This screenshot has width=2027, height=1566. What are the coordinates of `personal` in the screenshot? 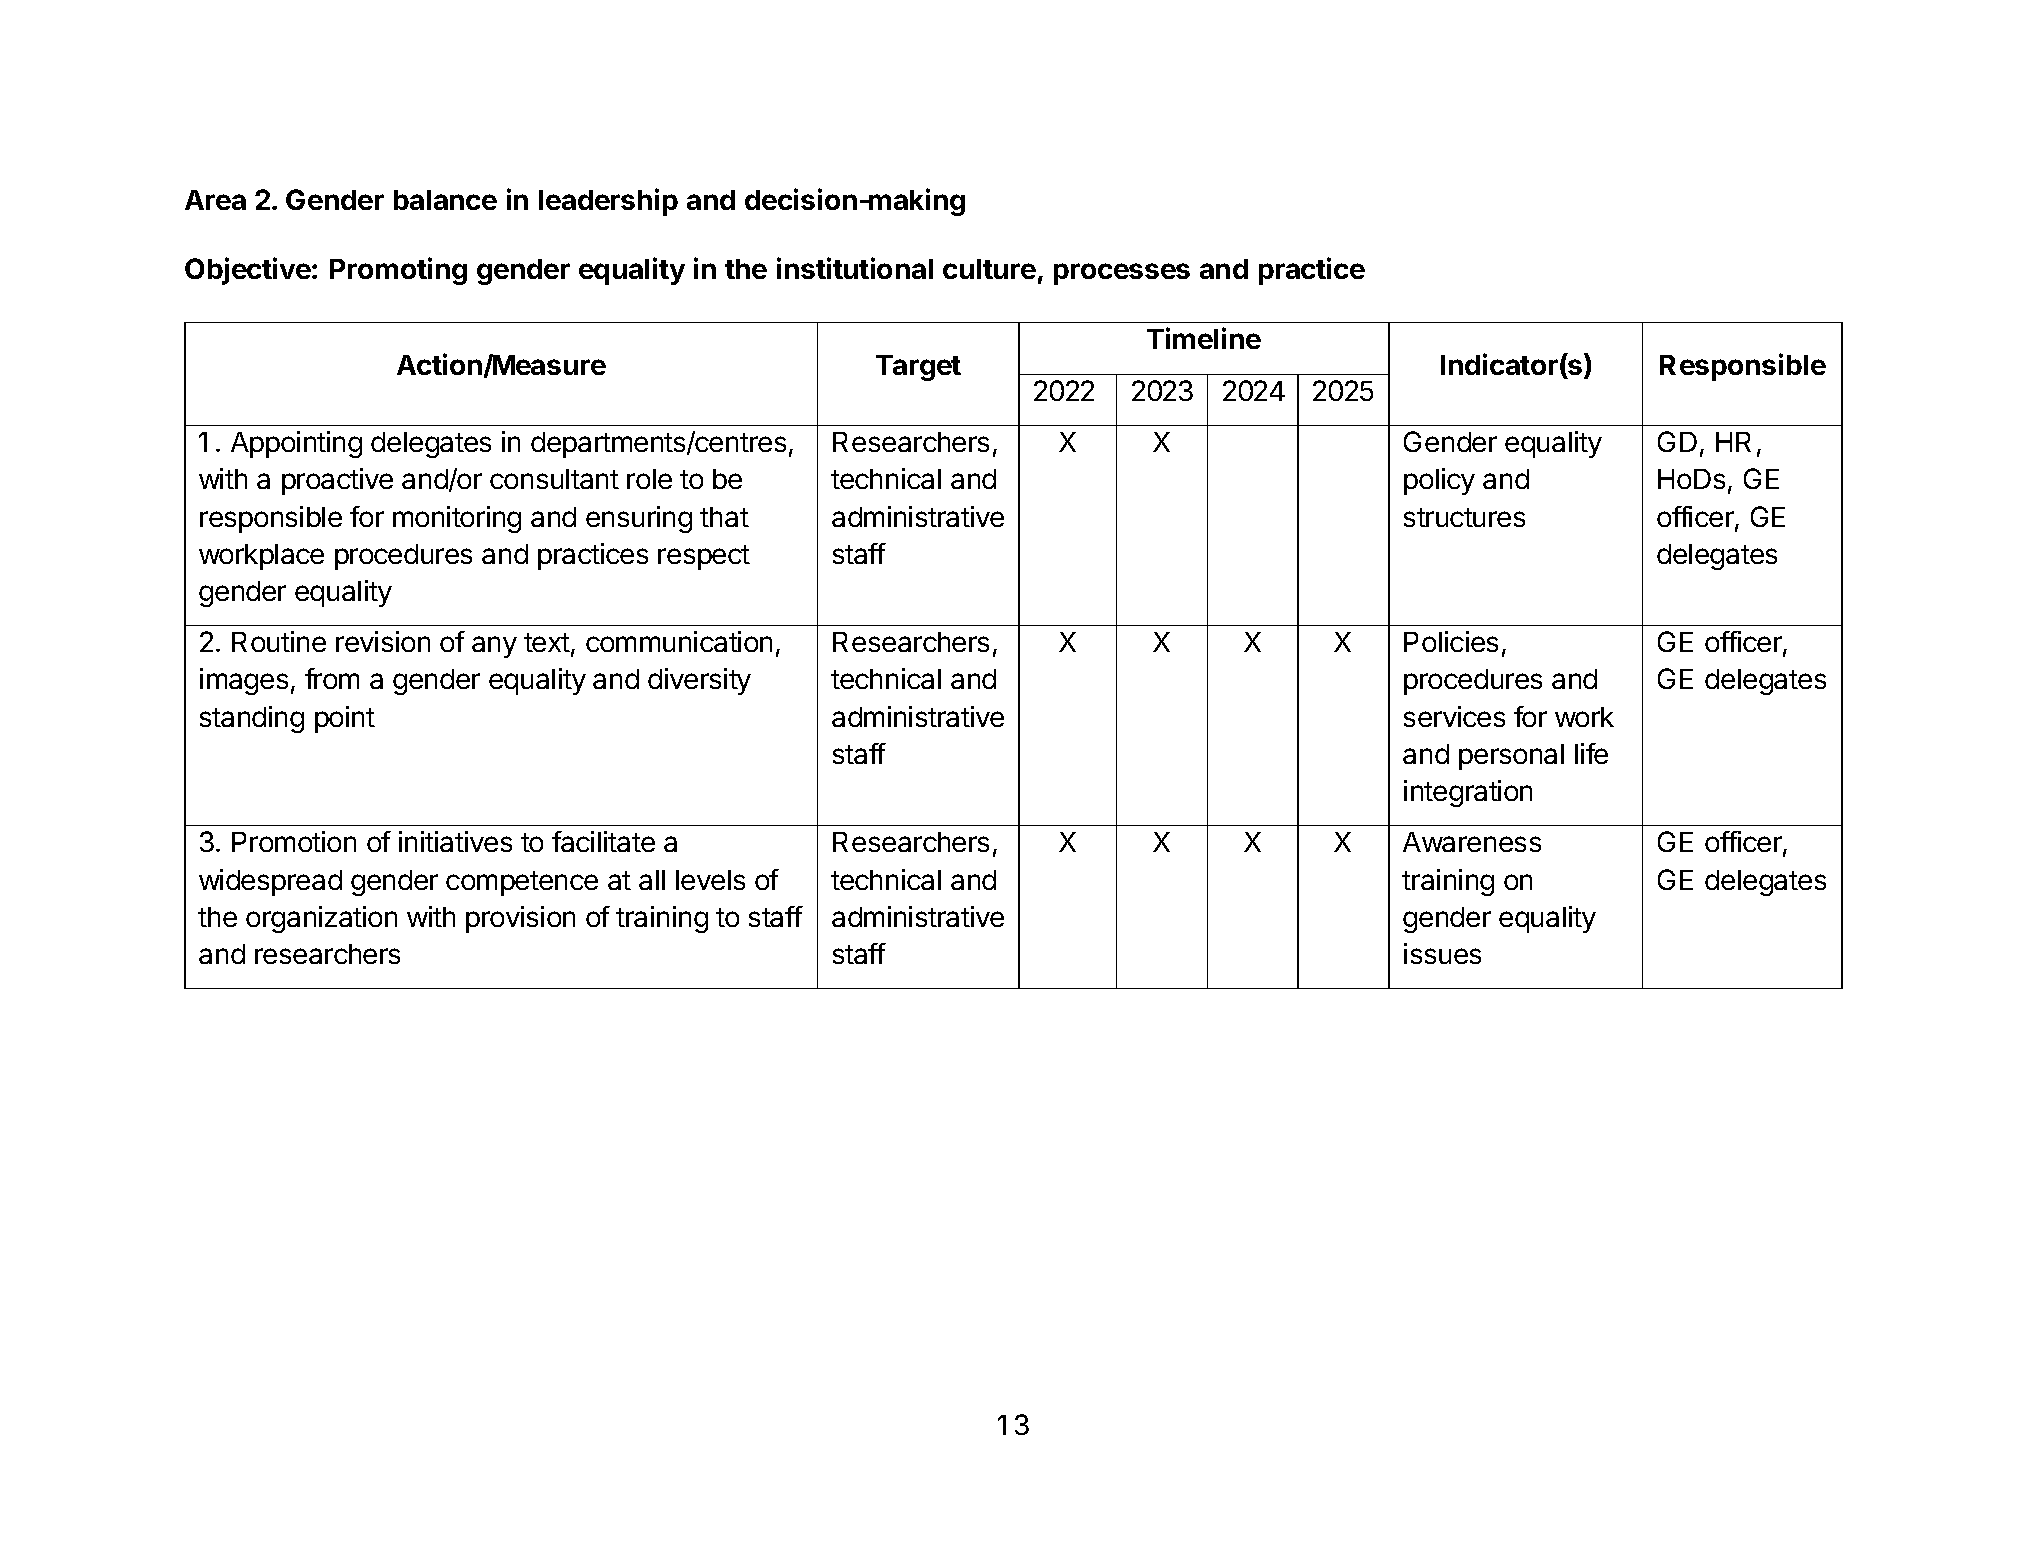 It's located at (1511, 757).
